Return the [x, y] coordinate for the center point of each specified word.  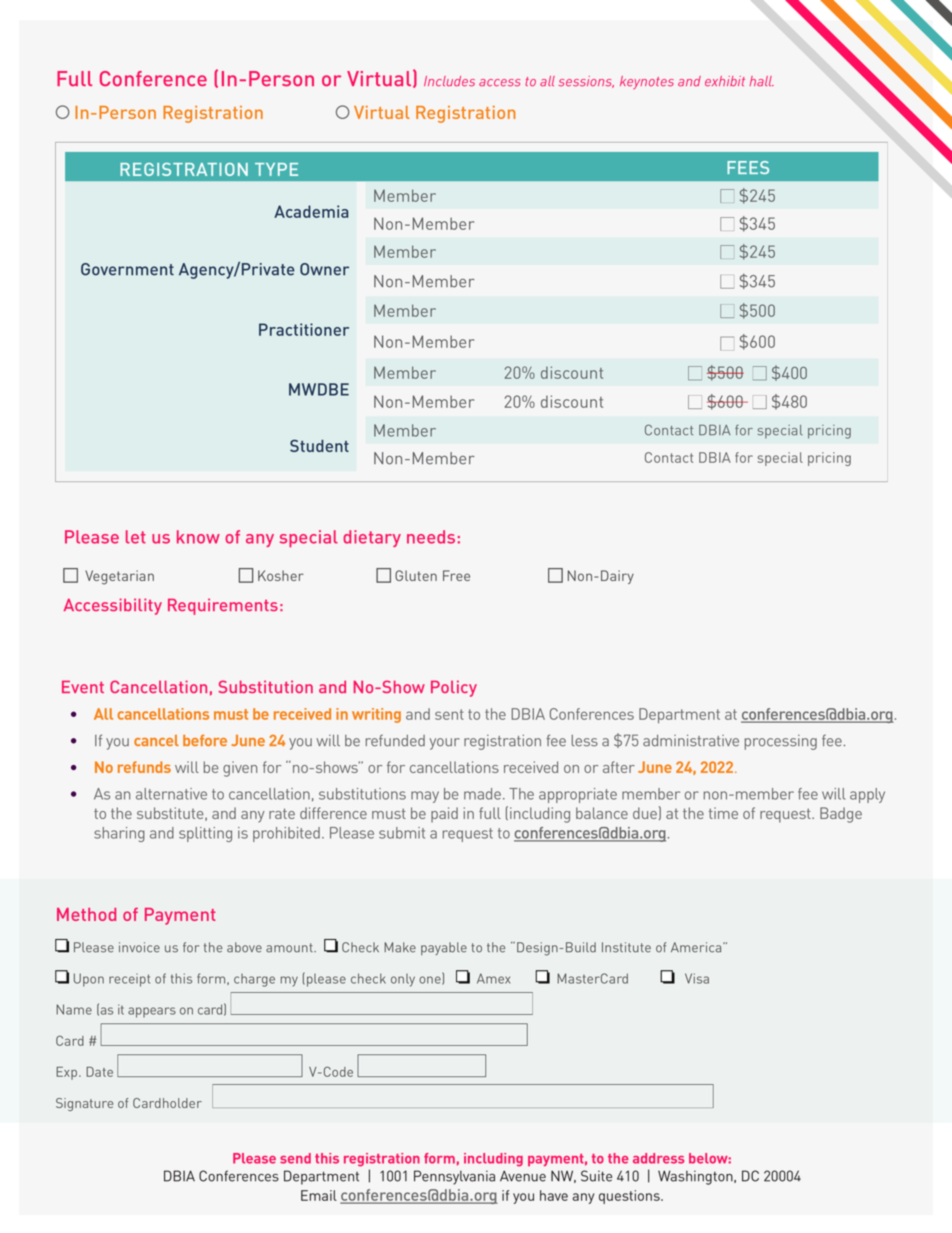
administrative [691, 740]
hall [761, 81]
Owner [324, 269]
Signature [84, 1104]
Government [127, 269]
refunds [144, 767]
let [136, 537]
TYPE [276, 169]
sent [449, 714]
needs [431, 537]
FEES [748, 167]
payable [444, 948]
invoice [139, 947]
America [697, 947]
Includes [449, 81]
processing [781, 742]
